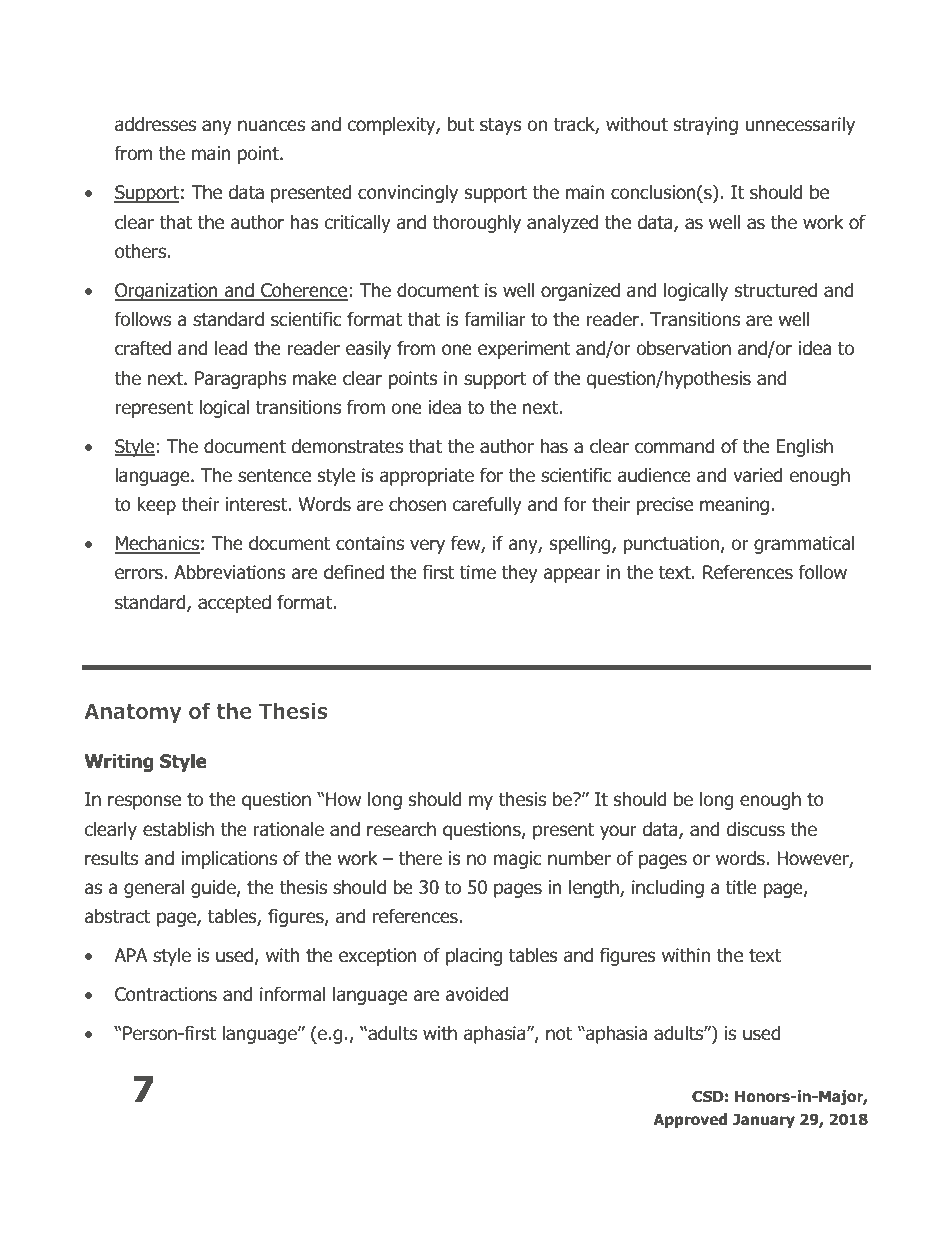  What do you see at coordinates (478, 572) in the screenshot?
I see `time` at bounding box center [478, 572].
